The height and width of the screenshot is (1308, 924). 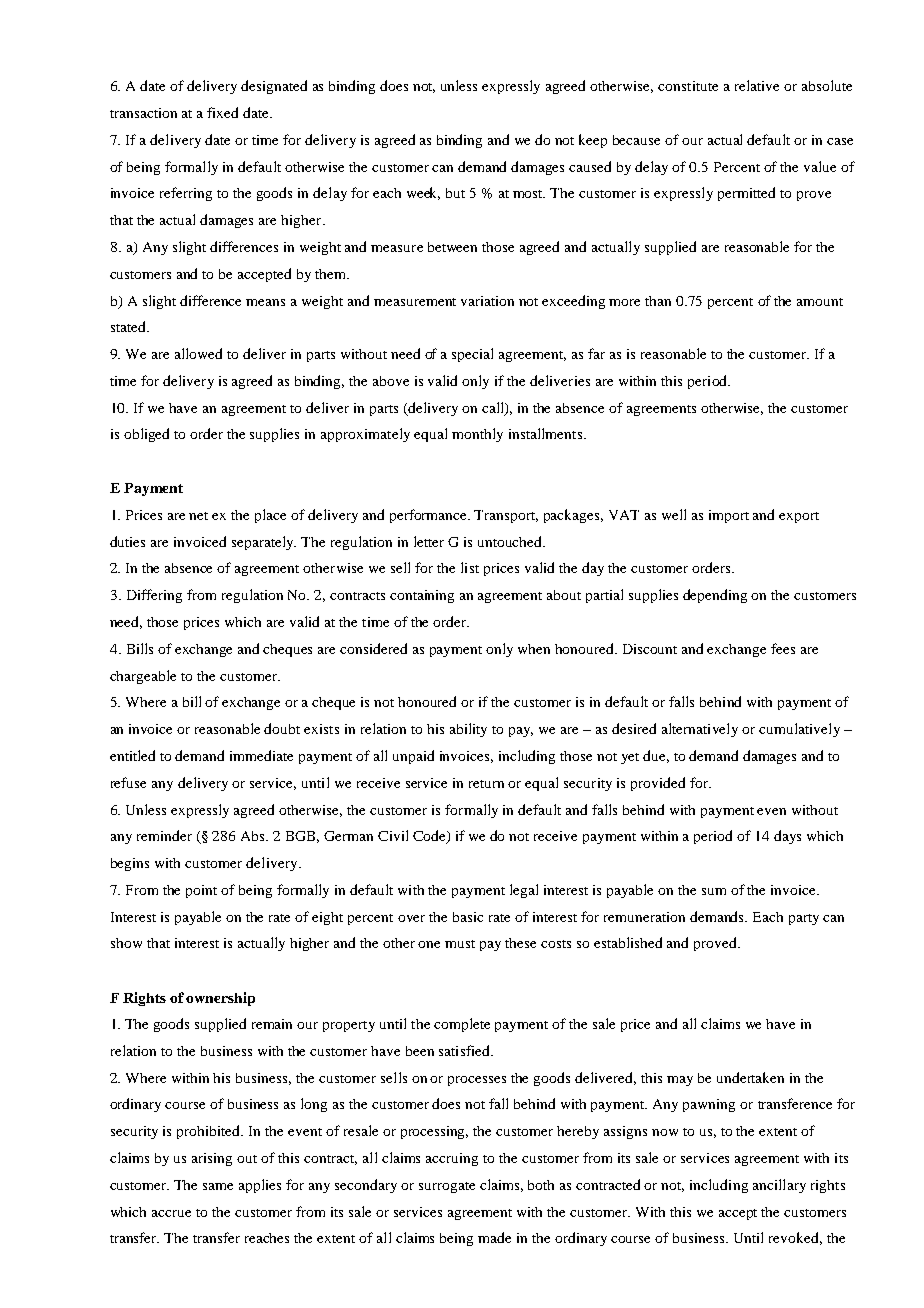 I want to click on net, so click(x=198, y=516).
